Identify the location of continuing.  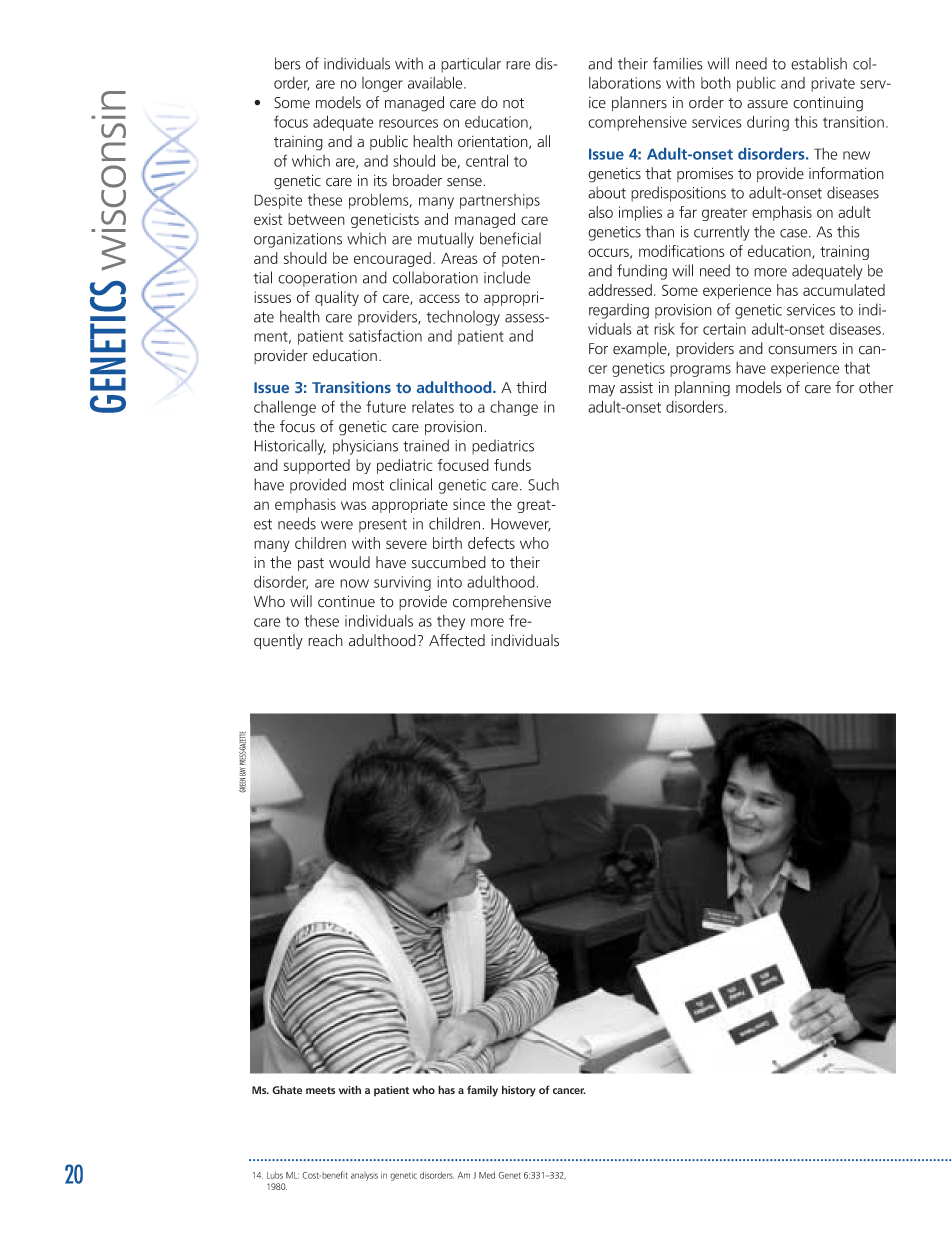
(828, 104).
